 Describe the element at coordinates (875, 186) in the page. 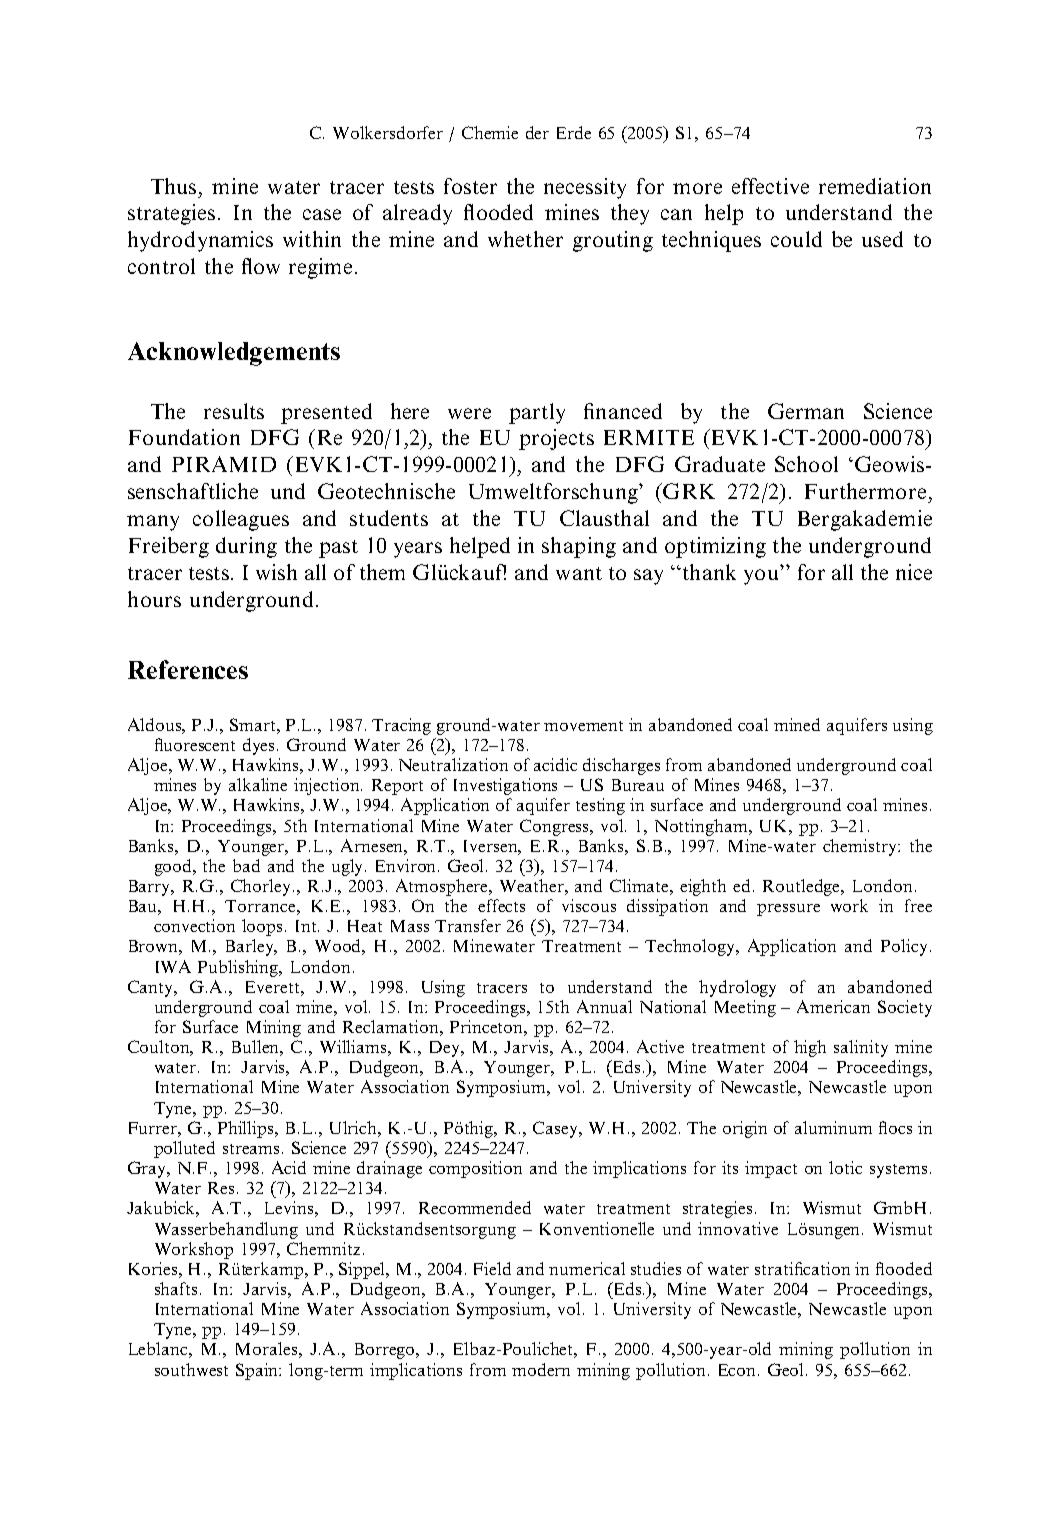

I see `remediation` at that location.
